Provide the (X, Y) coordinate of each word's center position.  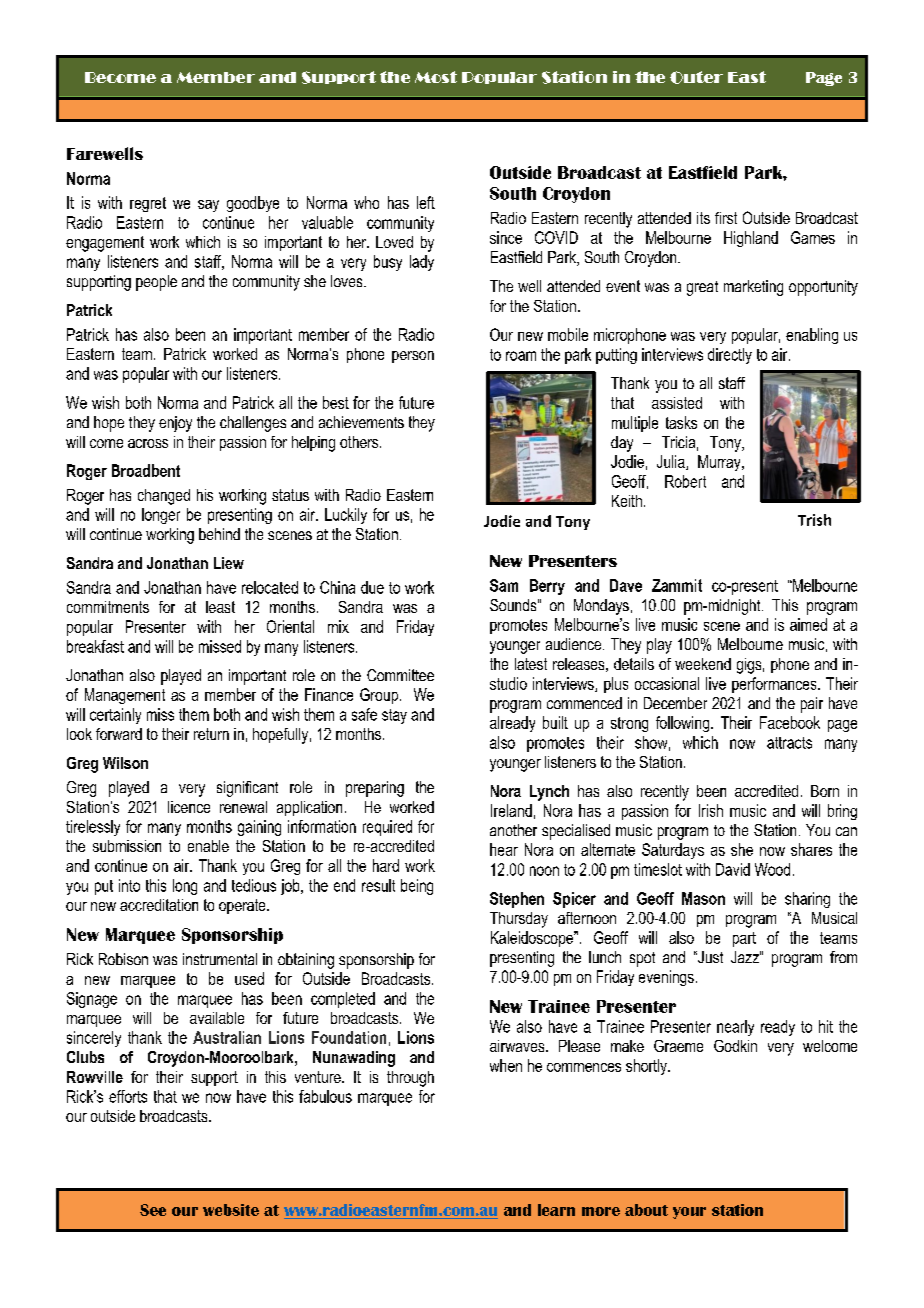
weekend (703, 664)
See (153, 1210)
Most (436, 77)
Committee (400, 675)
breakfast (95, 646)
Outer (696, 77)
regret (148, 204)
